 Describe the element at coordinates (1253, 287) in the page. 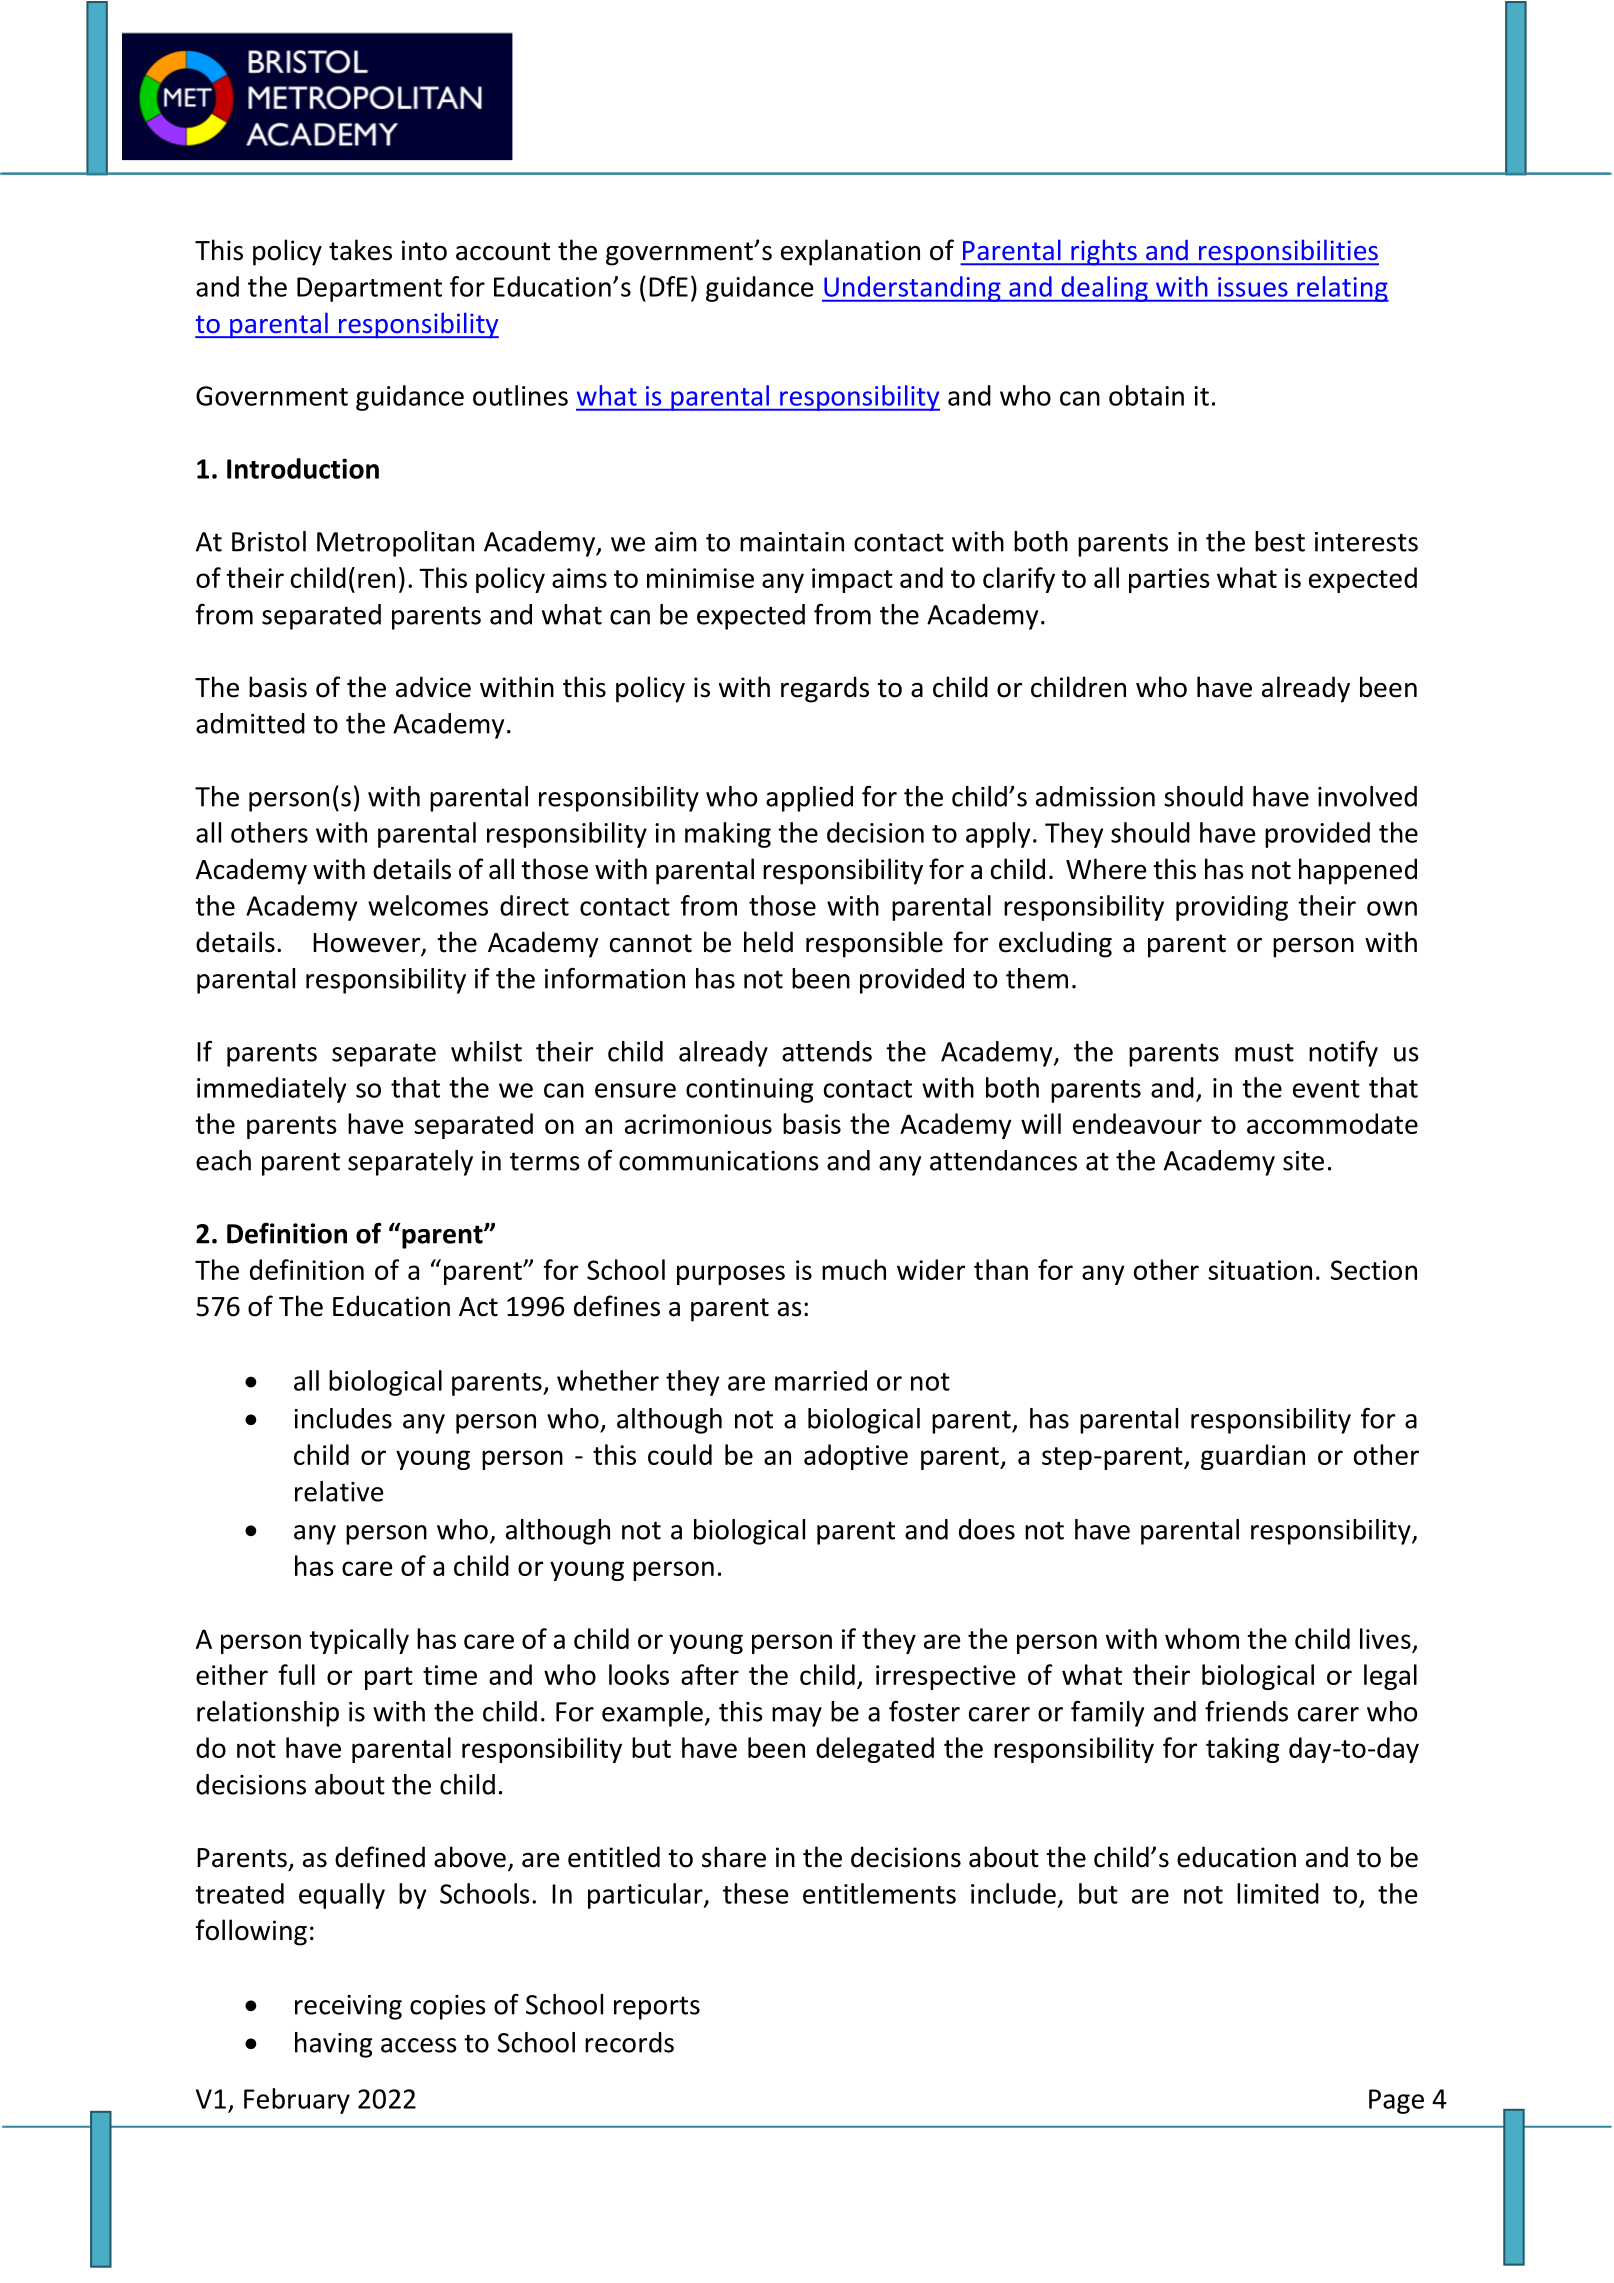

I see `issues` at that location.
